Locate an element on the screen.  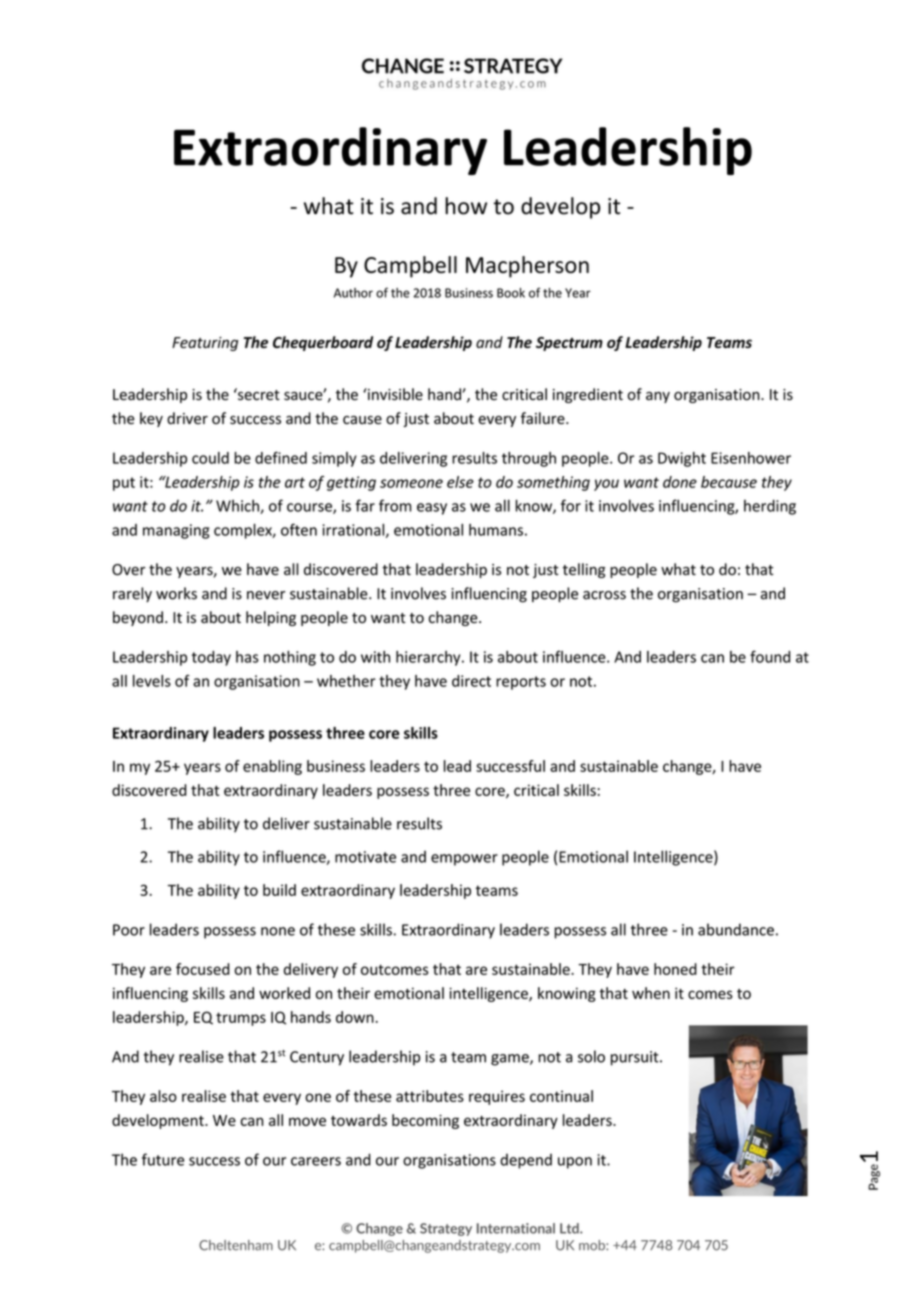
hierarchy is located at coordinates (429, 658).
